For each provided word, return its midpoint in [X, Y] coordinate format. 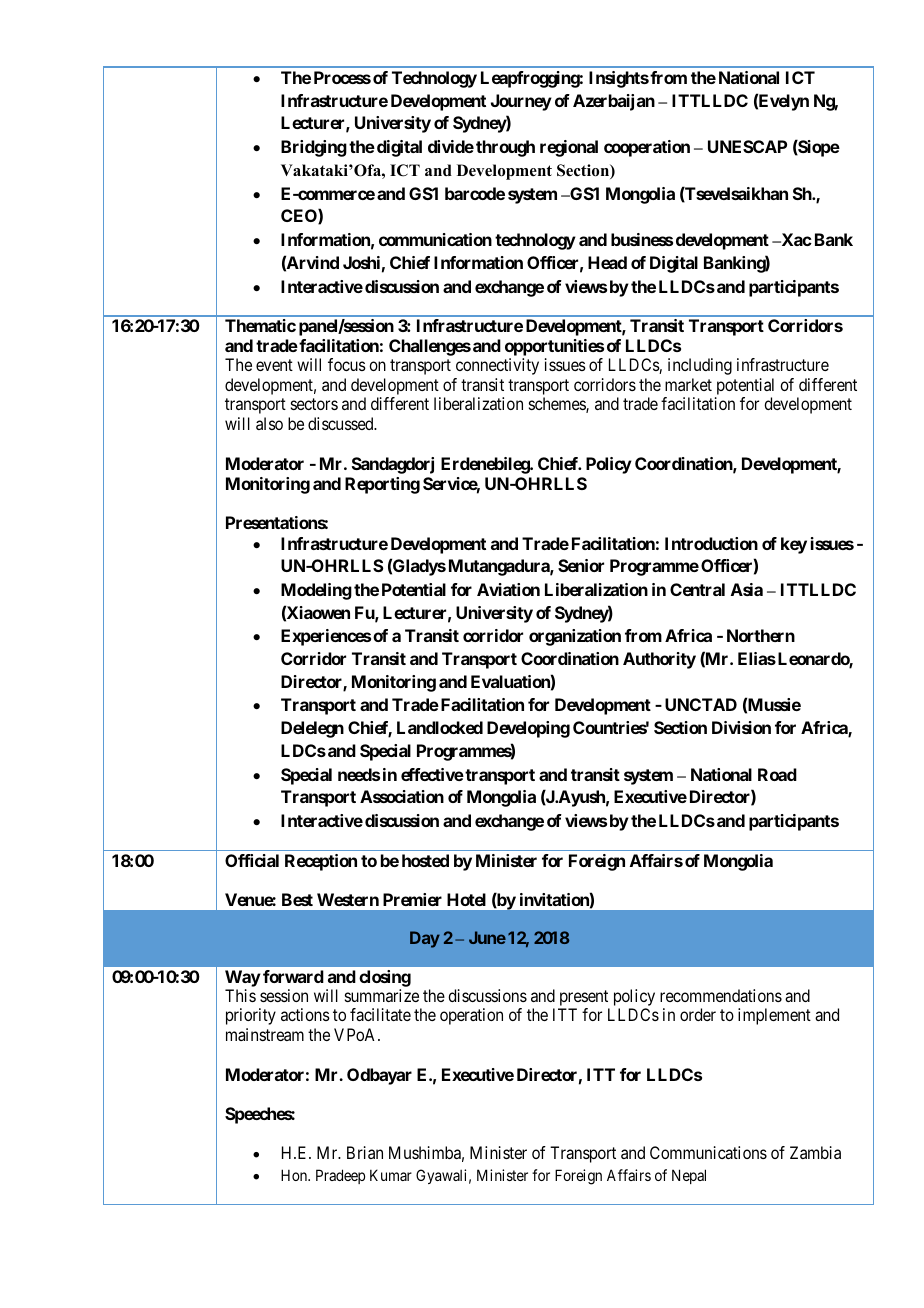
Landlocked [440, 727]
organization [575, 637]
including [700, 366]
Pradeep [340, 1176]
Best [297, 899]
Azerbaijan [614, 102]
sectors [314, 404]
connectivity [497, 366]
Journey [521, 102]
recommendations [721, 995]
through [505, 148]
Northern [761, 635]
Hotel [466, 899]
